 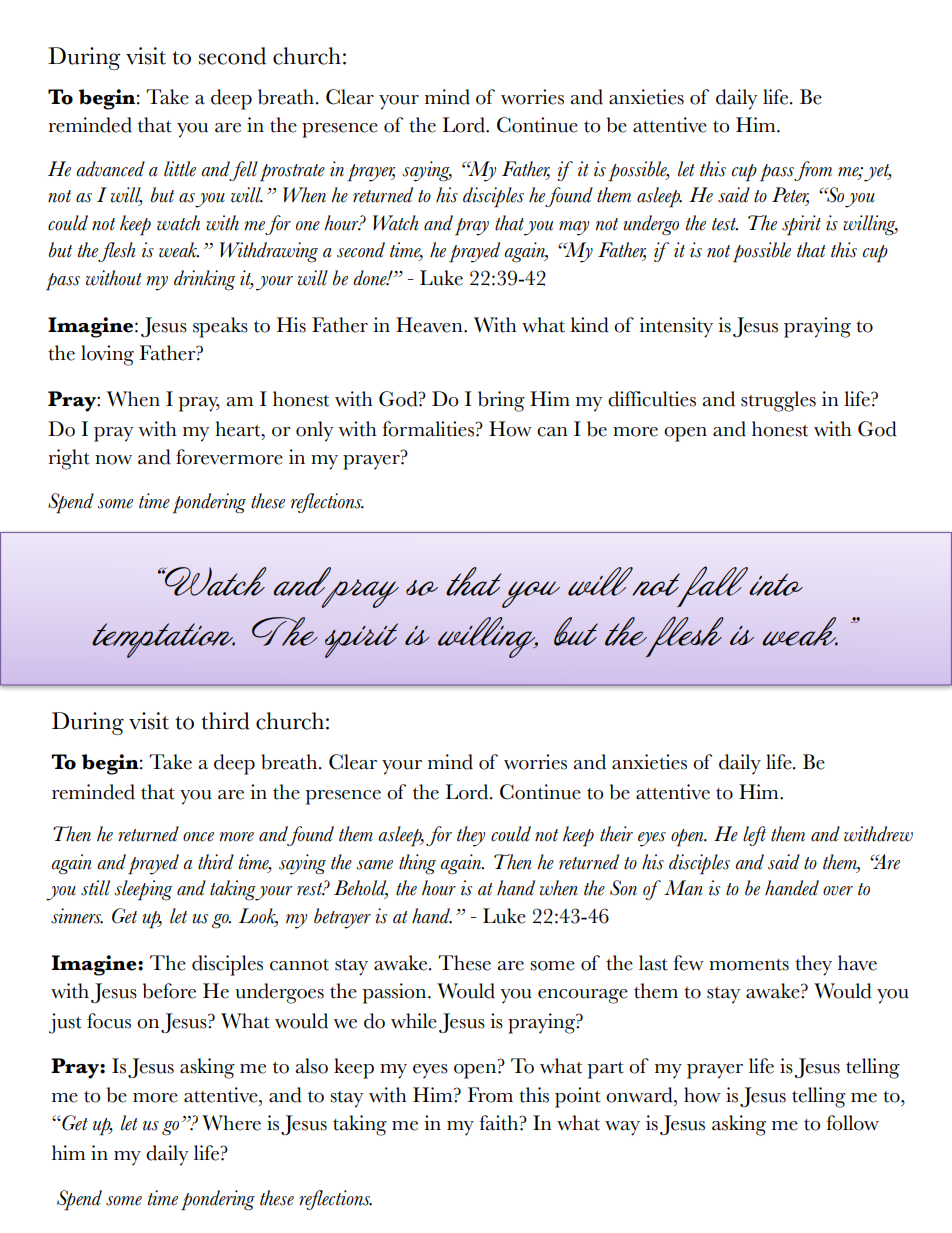 I want to click on point, so click(x=578, y=1097).
